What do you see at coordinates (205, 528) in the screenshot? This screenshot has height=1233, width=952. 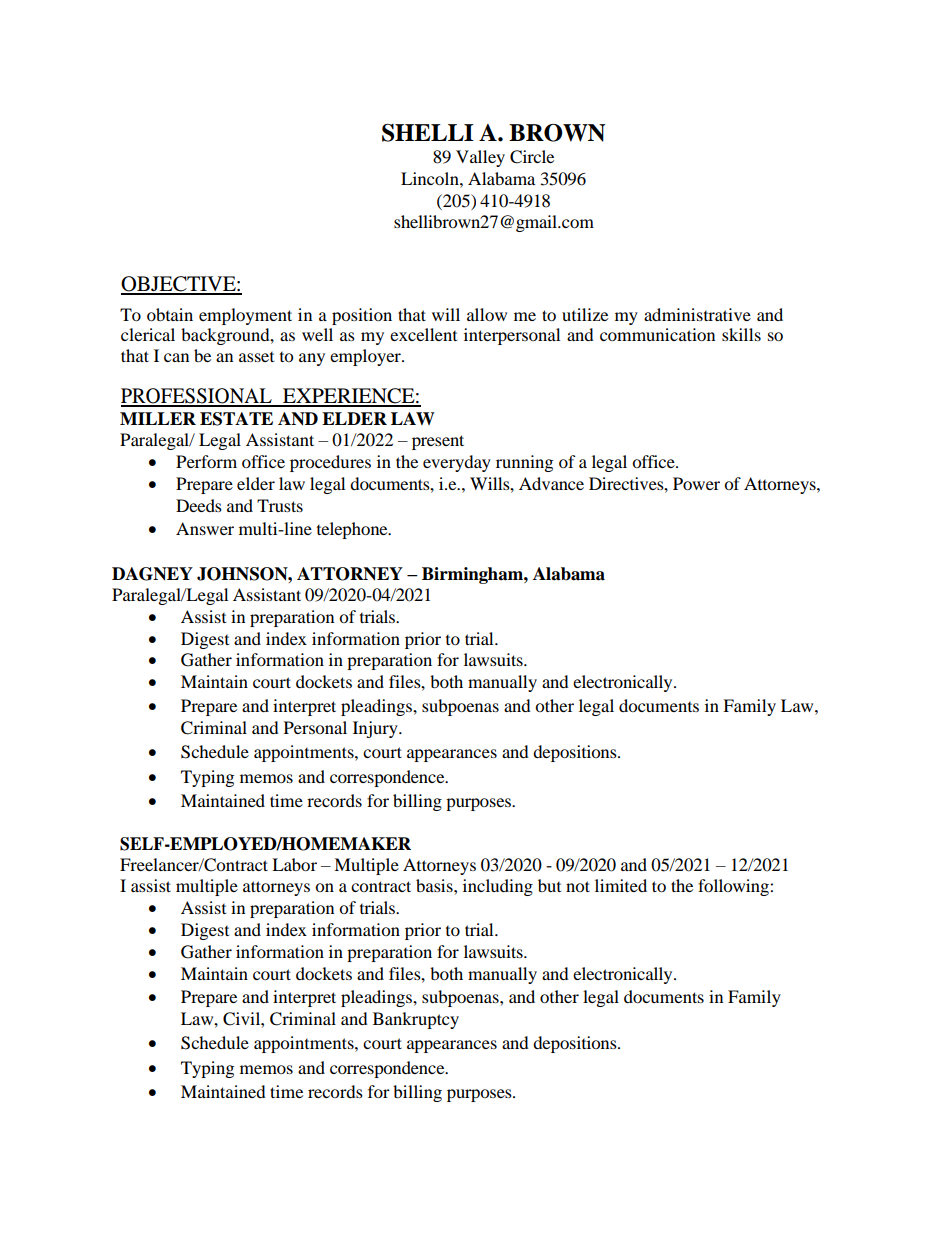 I see `Answer` at bounding box center [205, 528].
